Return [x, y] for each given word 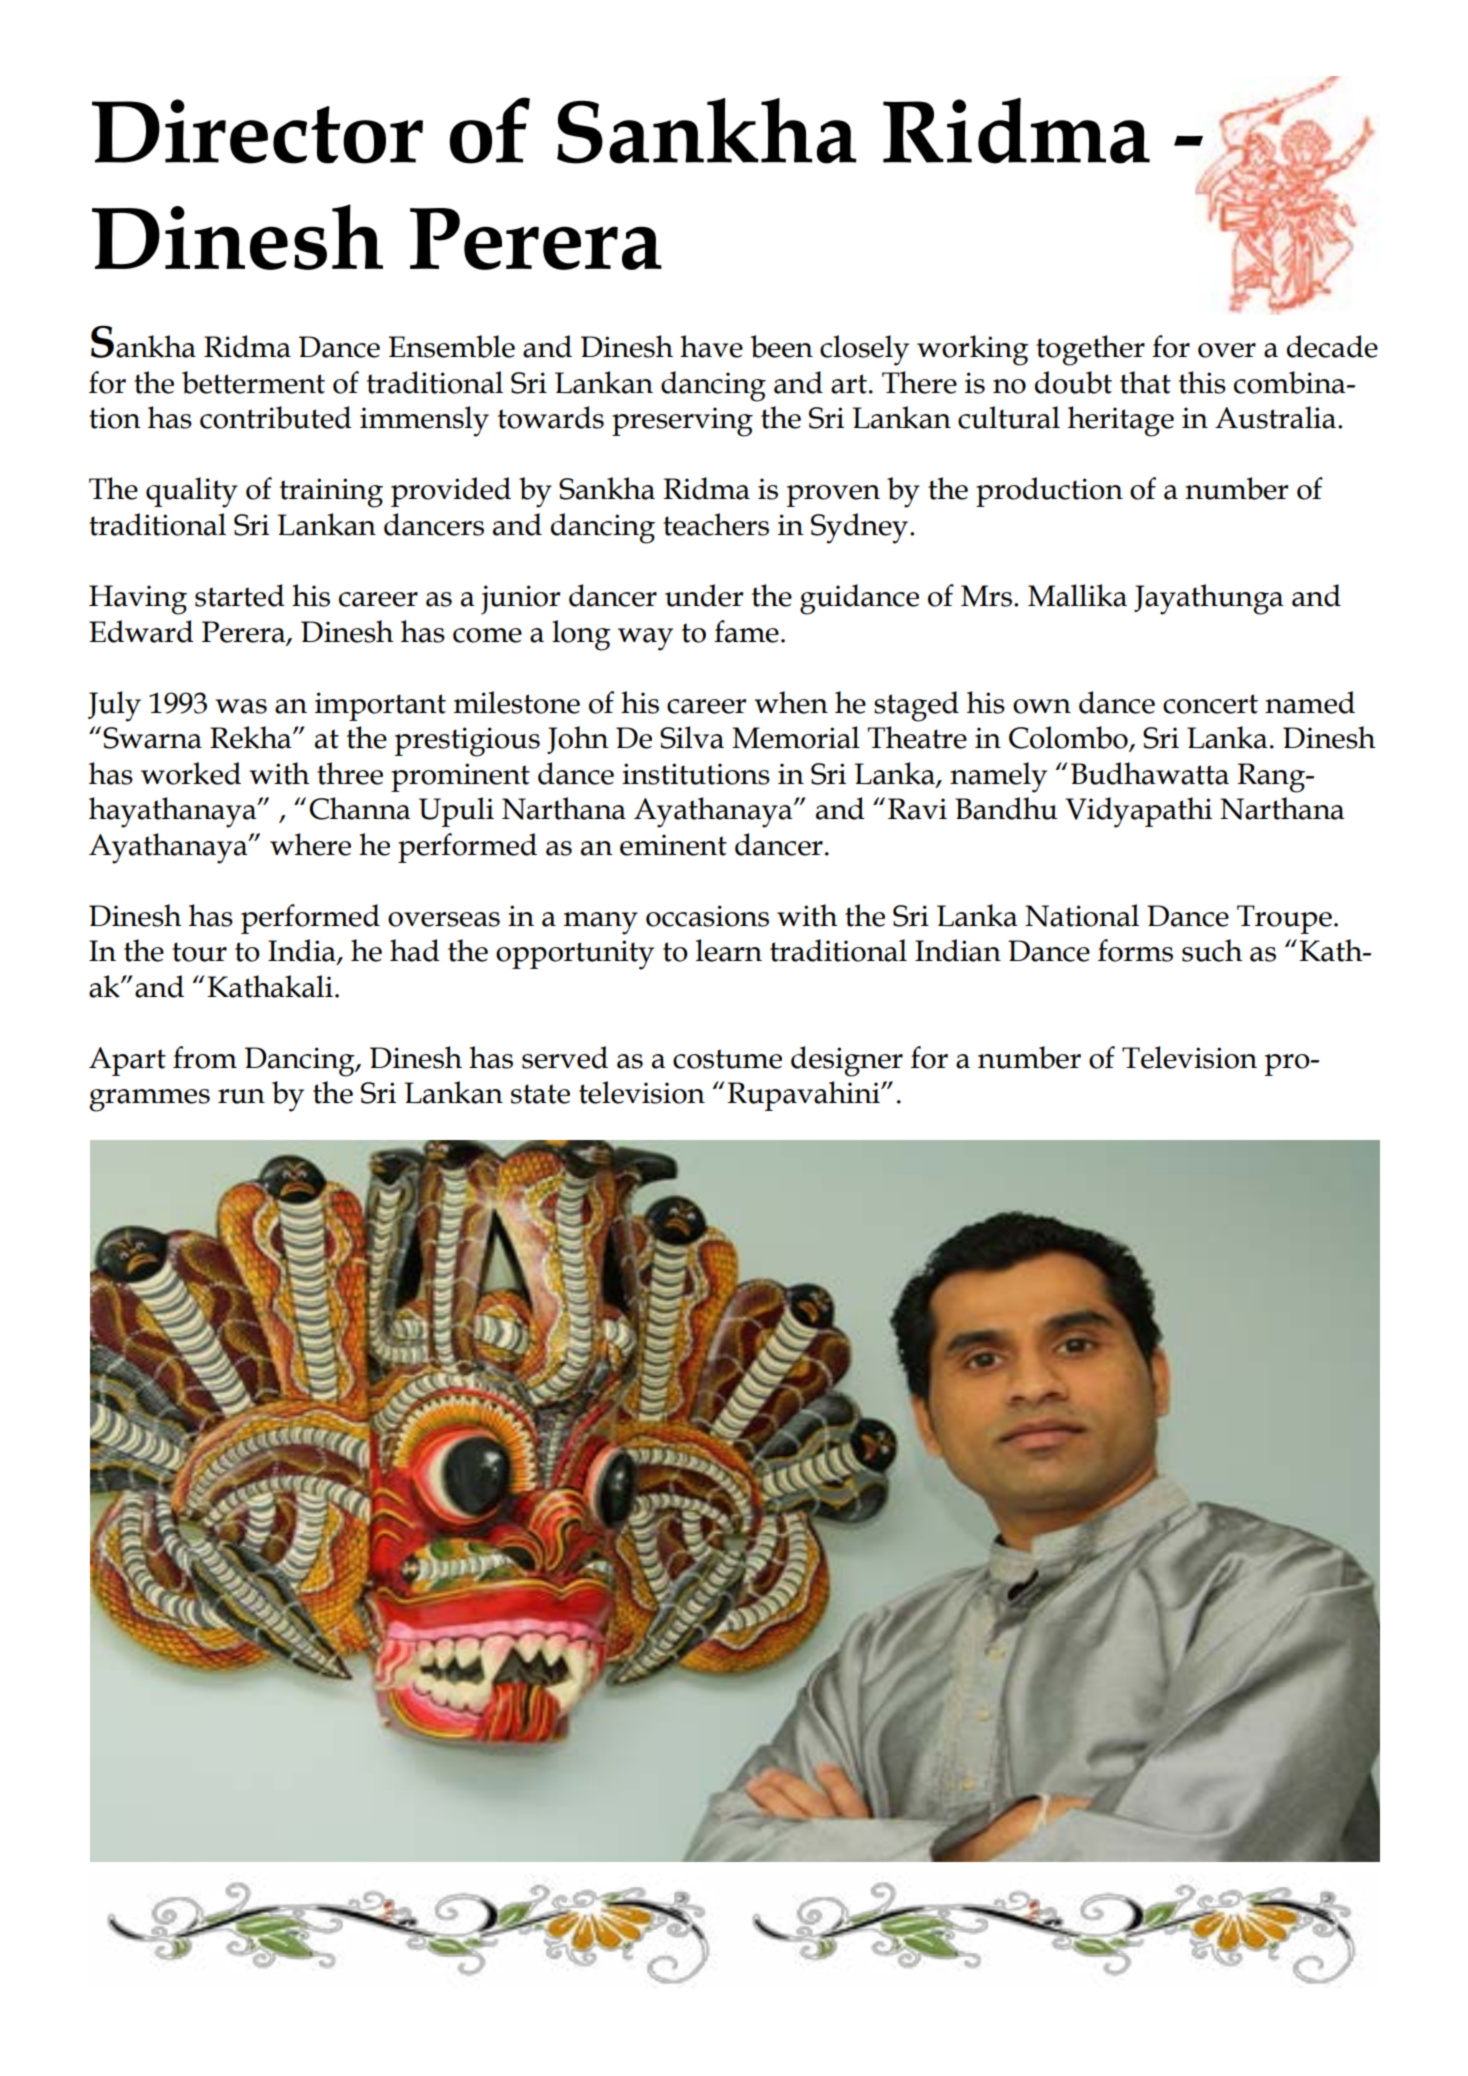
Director [257, 131]
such [1212, 950]
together [1090, 350]
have [711, 346]
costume [727, 1059]
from [205, 1057]
